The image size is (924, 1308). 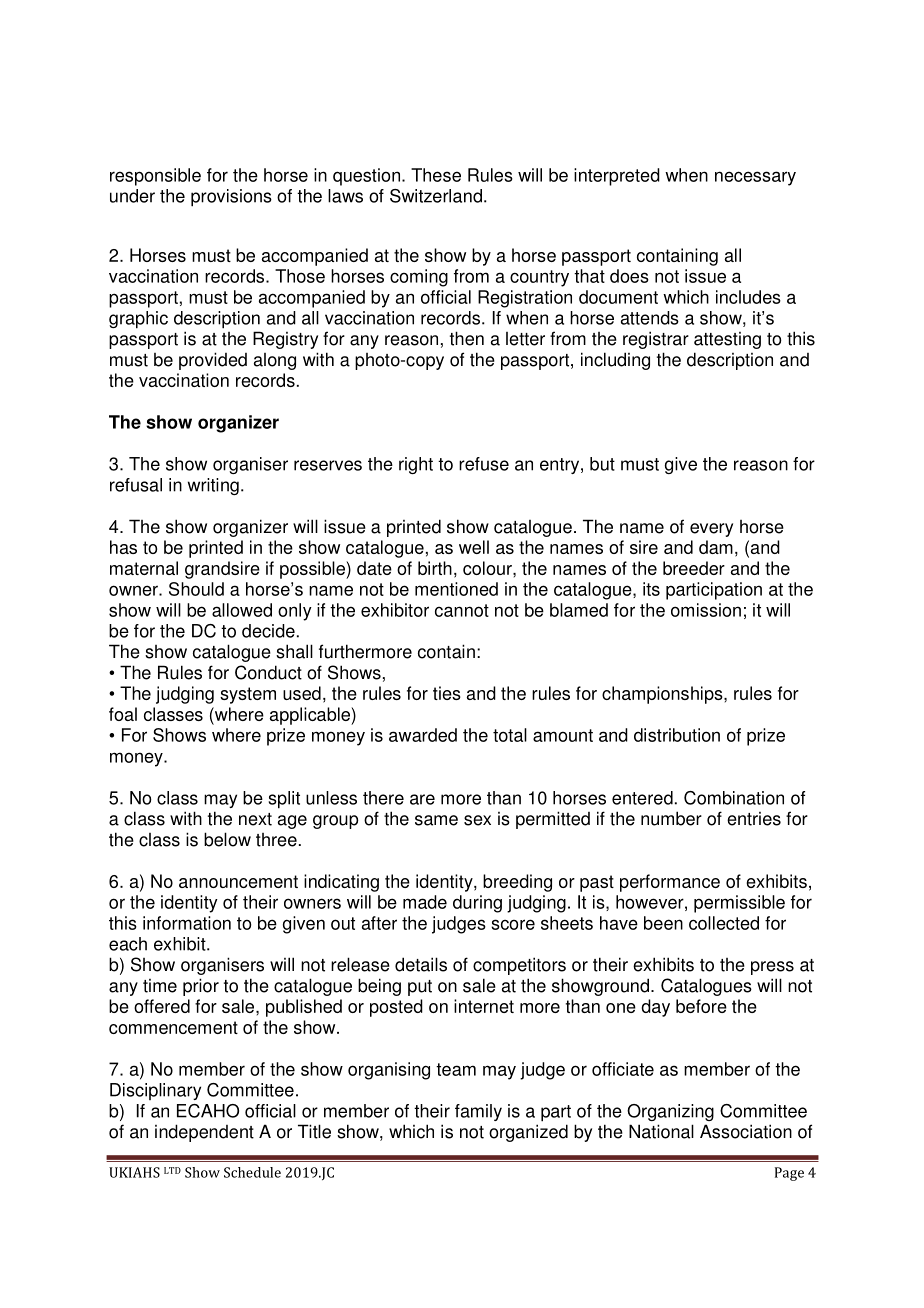 I want to click on number, so click(x=671, y=818).
